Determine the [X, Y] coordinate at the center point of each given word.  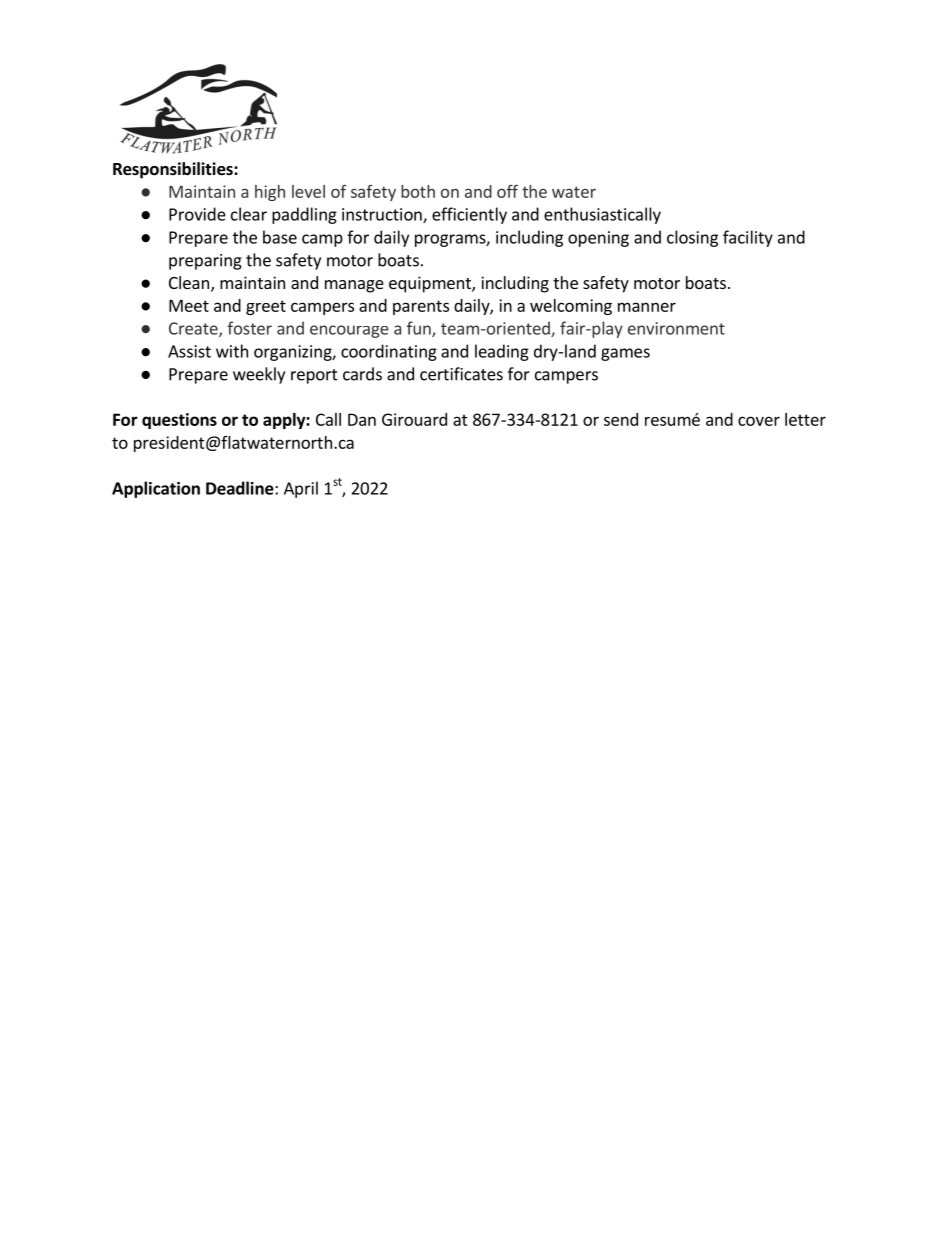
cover [759, 421]
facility [748, 238]
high [270, 193]
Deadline [241, 488]
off [507, 191]
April [301, 489]
